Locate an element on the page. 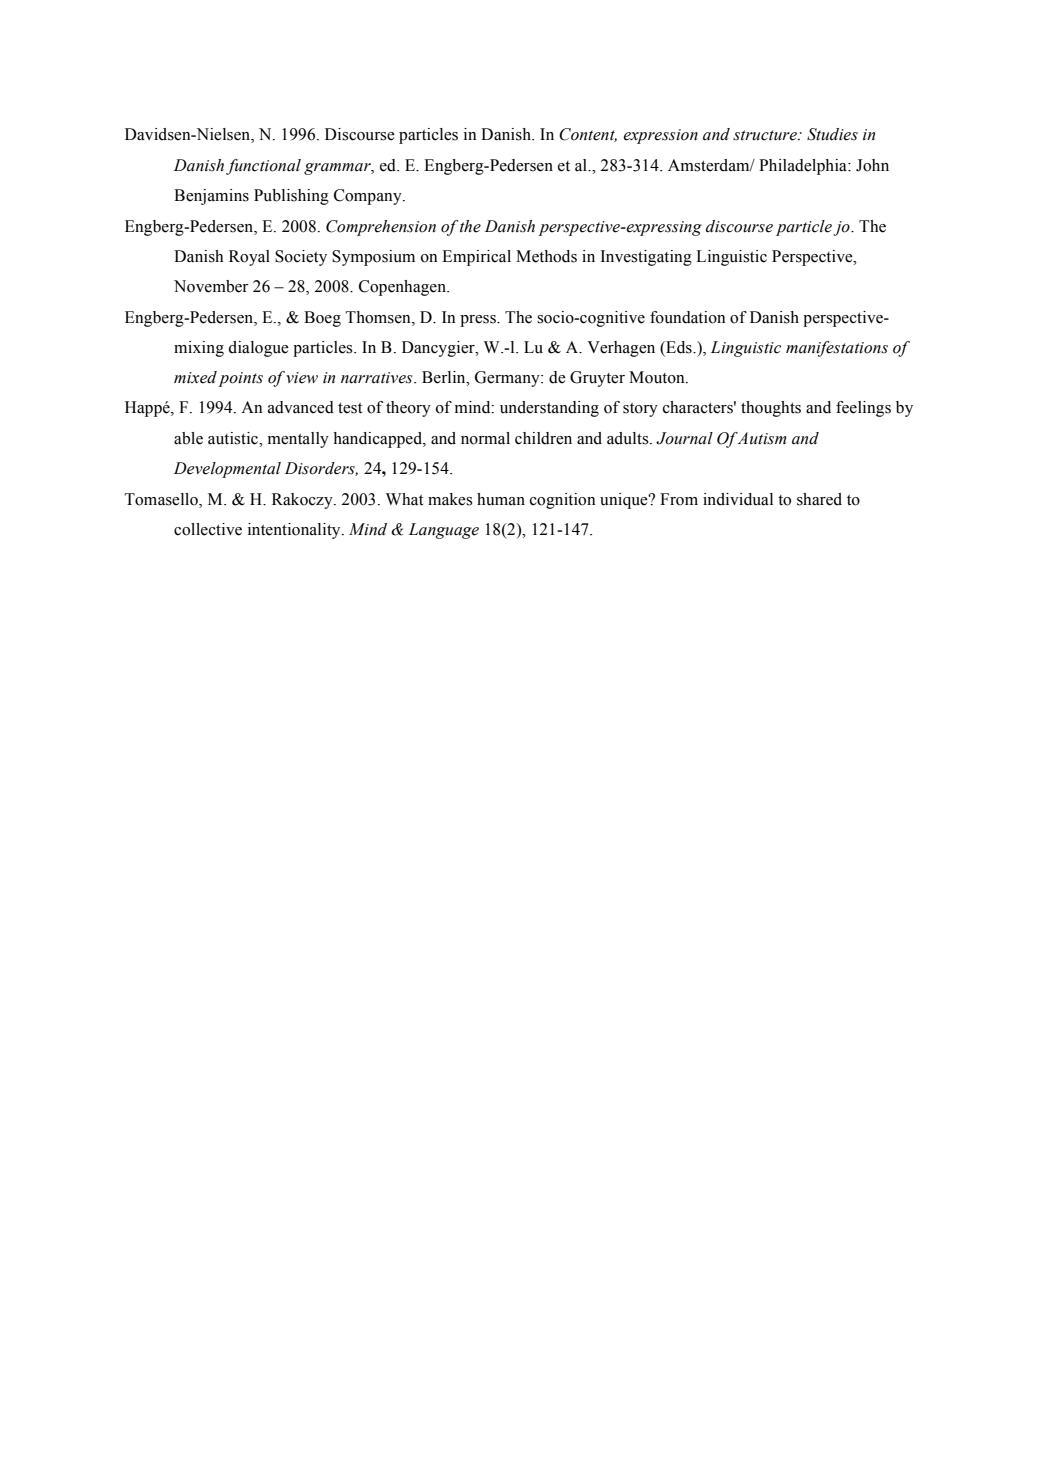  functional is located at coordinates (263, 167).
